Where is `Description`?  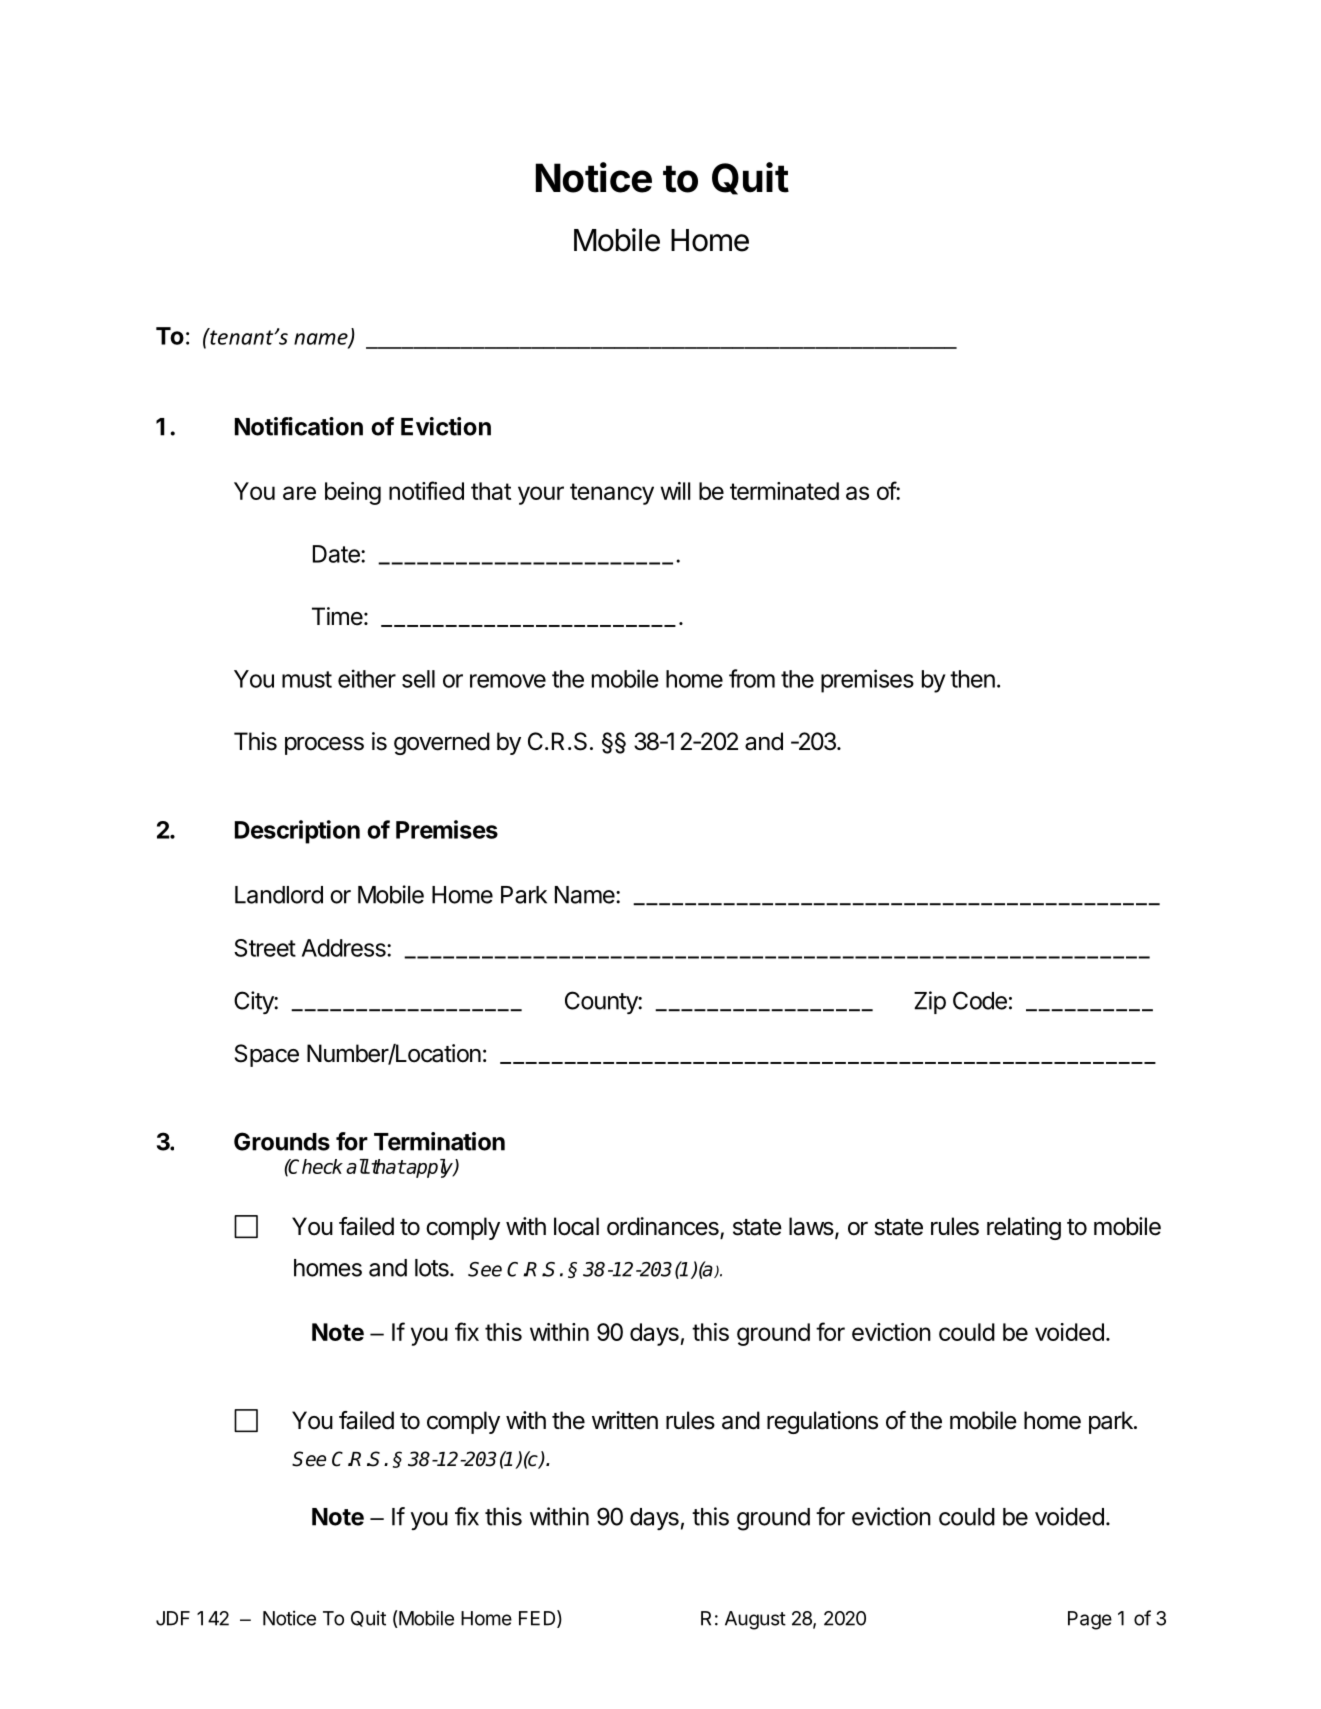 Description is located at coordinates (297, 832).
